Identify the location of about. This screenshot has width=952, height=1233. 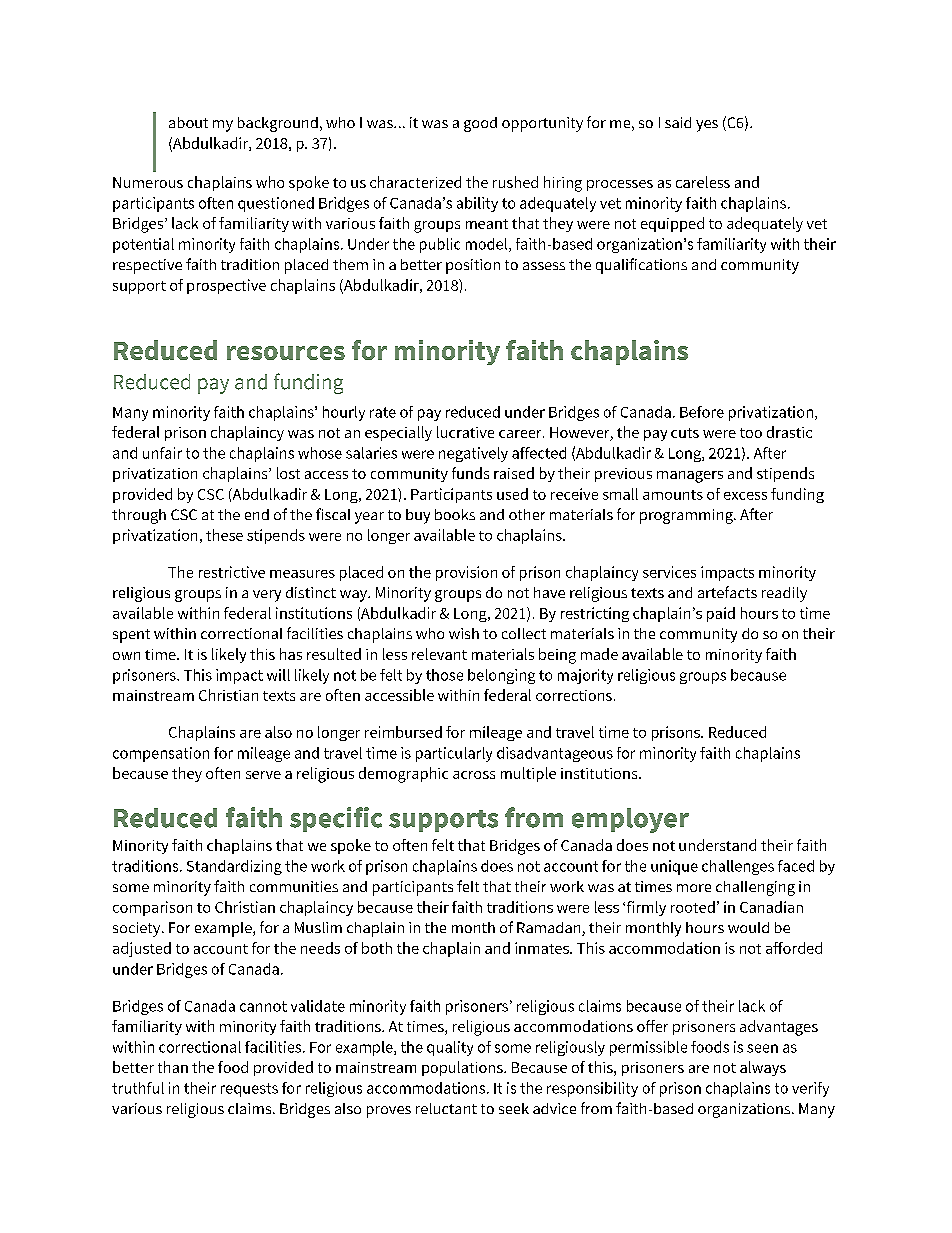
(188, 122).
